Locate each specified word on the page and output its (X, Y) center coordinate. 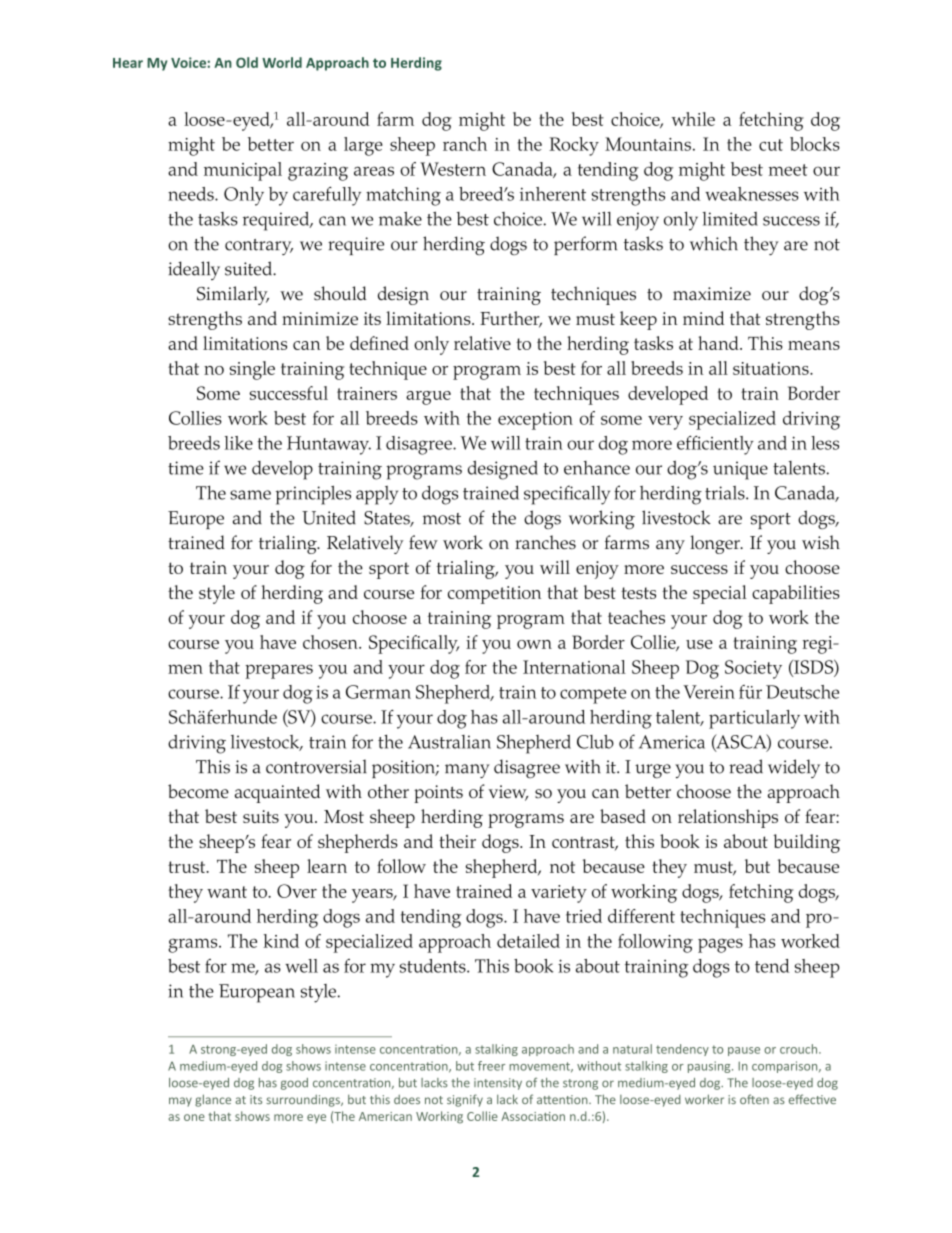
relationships (728, 818)
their (457, 841)
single (252, 370)
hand (719, 343)
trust (188, 867)
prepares (279, 671)
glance (213, 1100)
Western (453, 169)
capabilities (796, 594)
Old (247, 62)
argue (428, 398)
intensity (498, 1084)
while (693, 119)
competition (494, 595)
